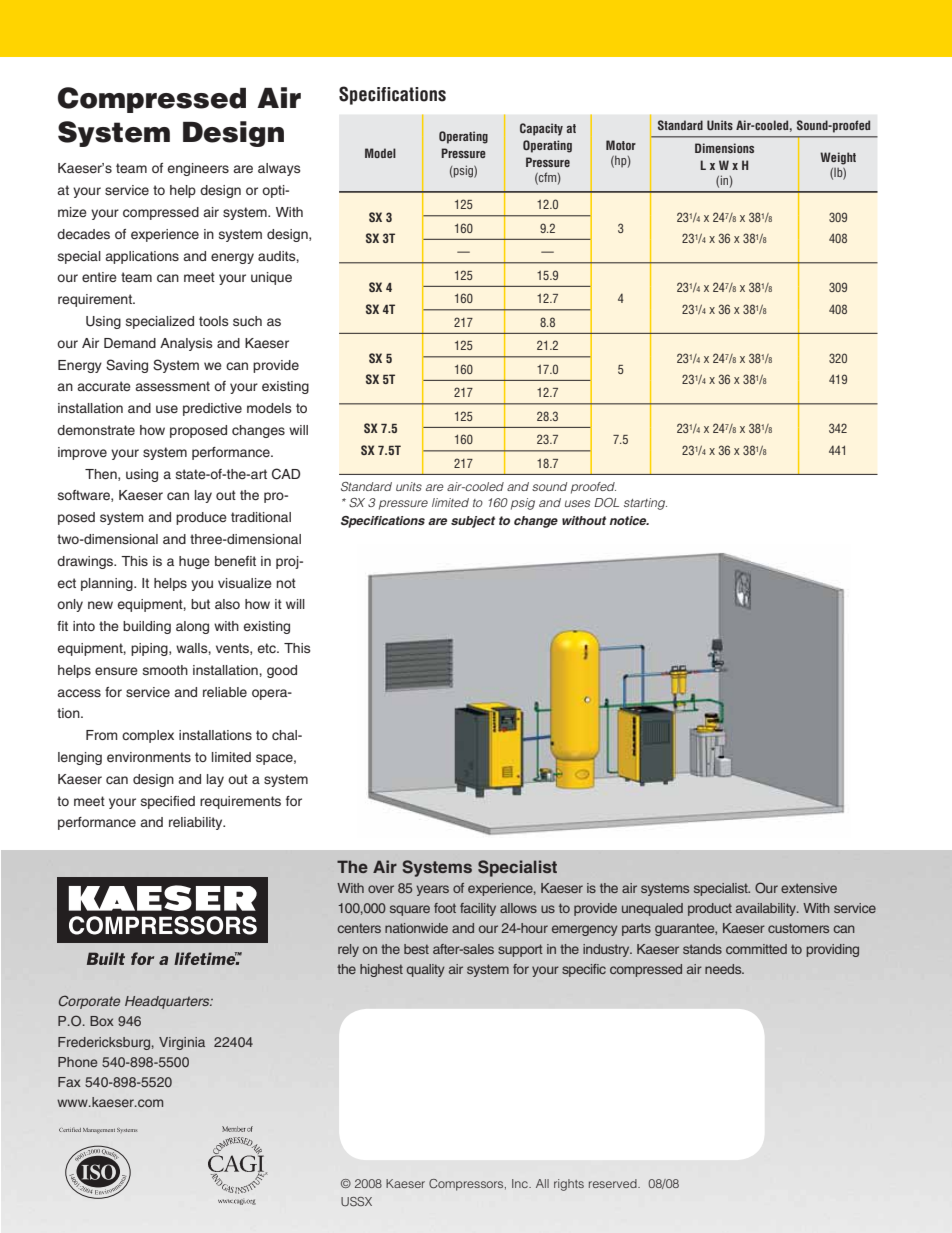 The image size is (952, 1233). Describe the element at coordinates (473, 522) in the image. I see `subject` at that location.
